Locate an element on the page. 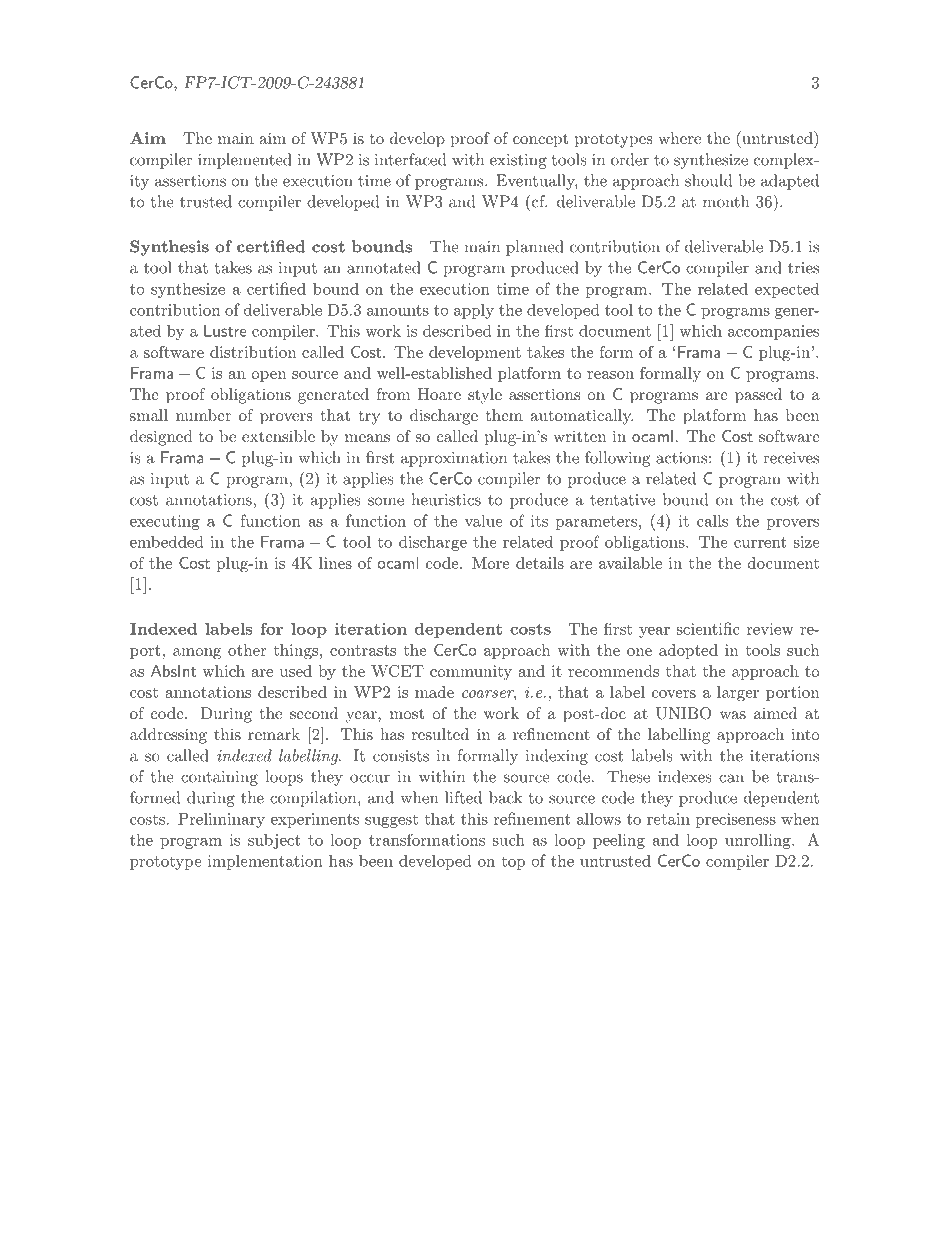 This image has height=1233, width=952. unrolling is located at coordinates (758, 841).
